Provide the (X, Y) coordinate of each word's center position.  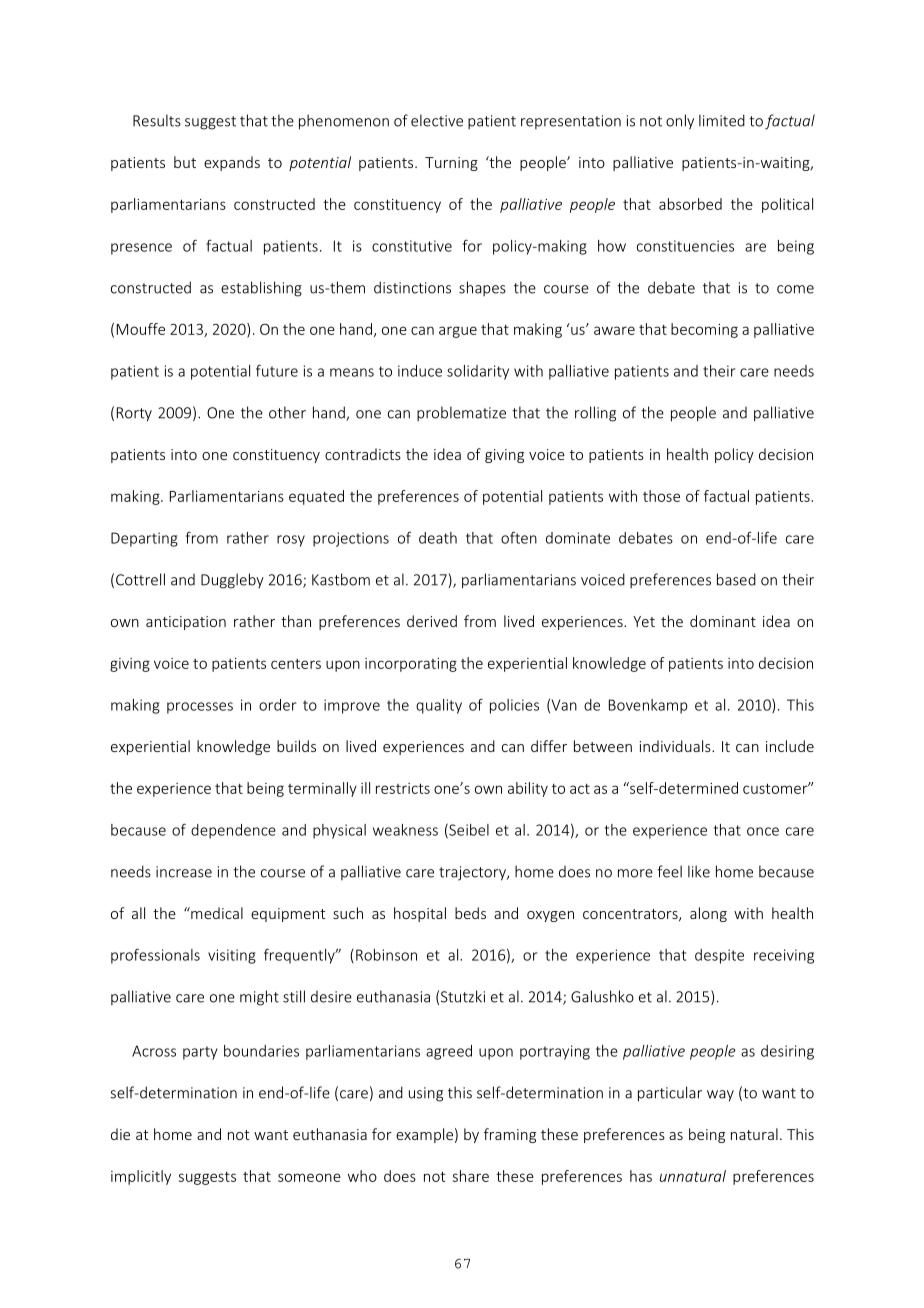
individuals (676, 746)
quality (439, 706)
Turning (451, 164)
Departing (144, 539)
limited (722, 120)
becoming (704, 330)
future (277, 370)
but (185, 162)
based (736, 579)
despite (719, 956)
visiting (232, 956)
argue (458, 332)
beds (470, 913)
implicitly (141, 1177)
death (438, 538)
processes (200, 708)
